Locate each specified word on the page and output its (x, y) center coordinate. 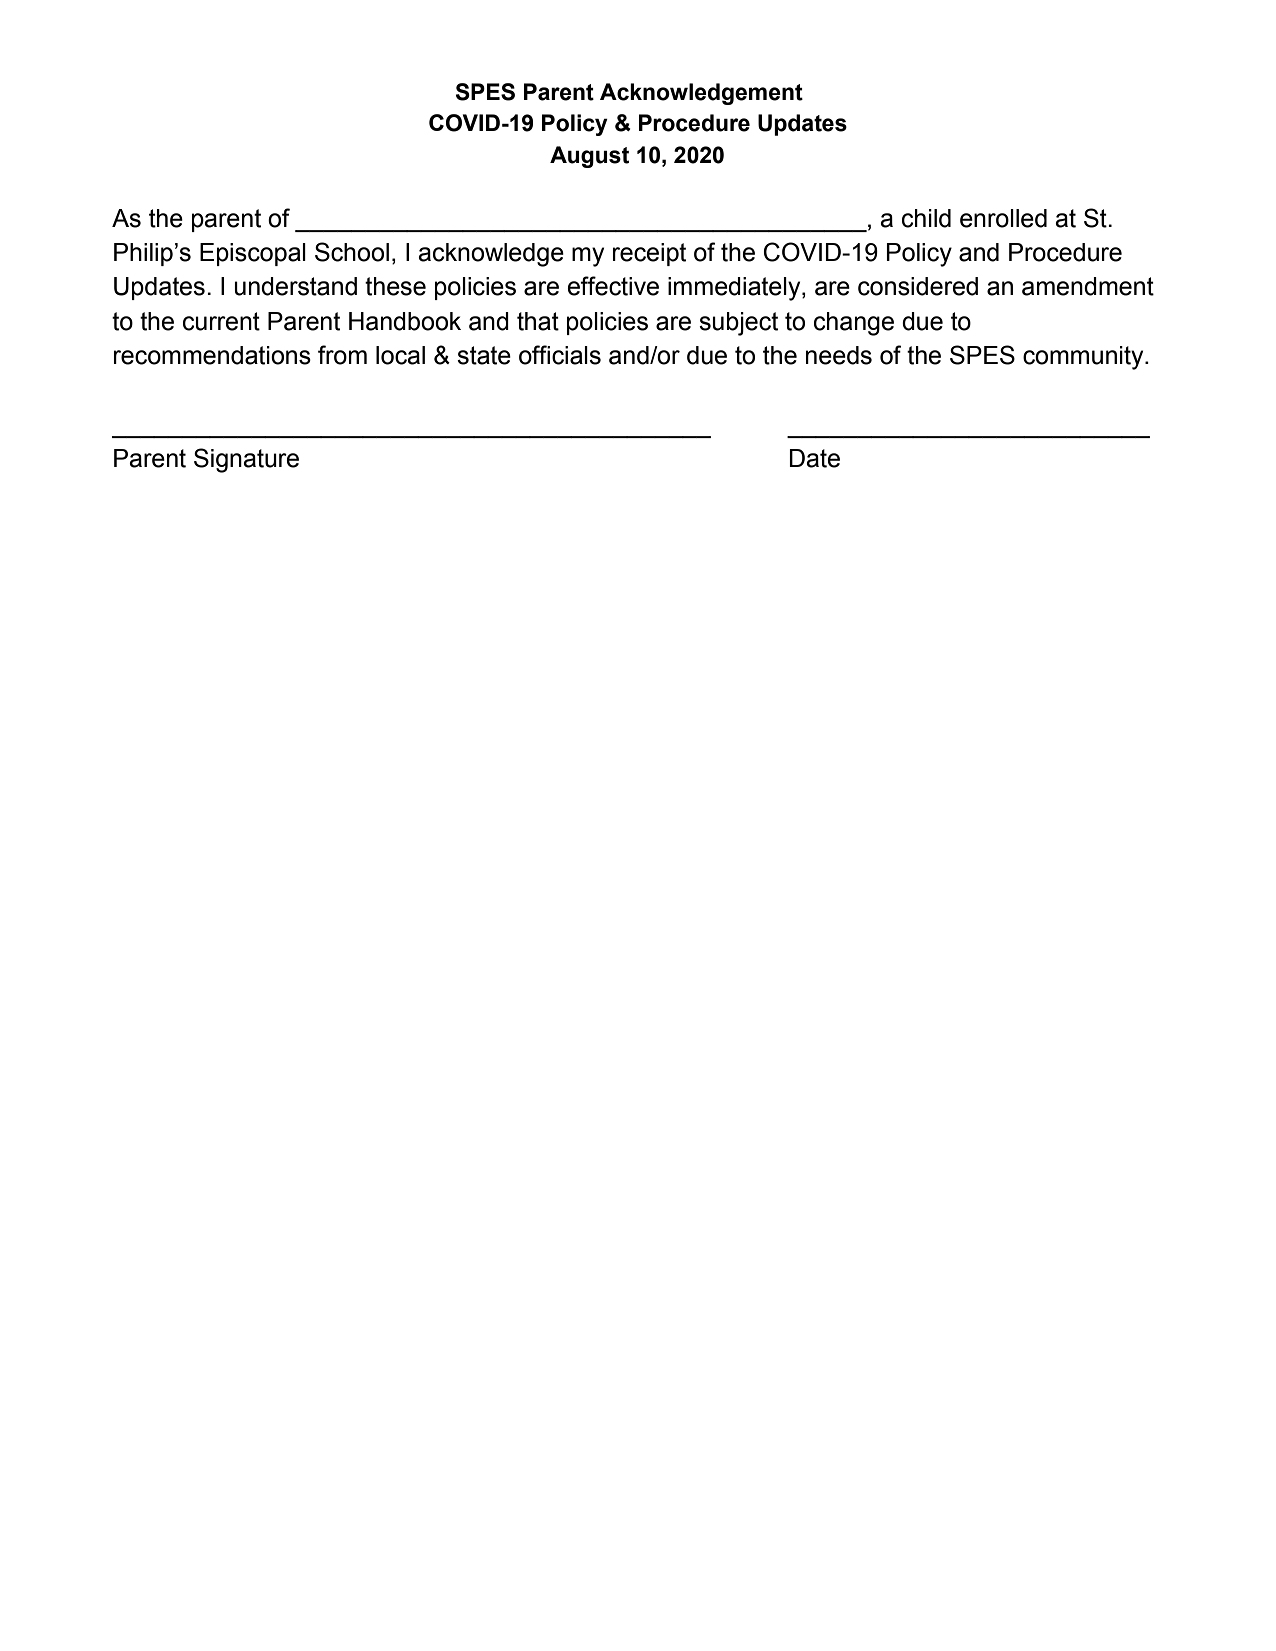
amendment (1088, 286)
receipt (649, 254)
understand (295, 286)
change (854, 324)
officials (560, 355)
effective (613, 286)
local (400, 355)
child (926, 218)
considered (918, 286)
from (342, 355)
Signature (246, 460)
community (1084, 358)
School (352, 252)
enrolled (1003, 218)
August (589, 157)
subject (738, 324)
